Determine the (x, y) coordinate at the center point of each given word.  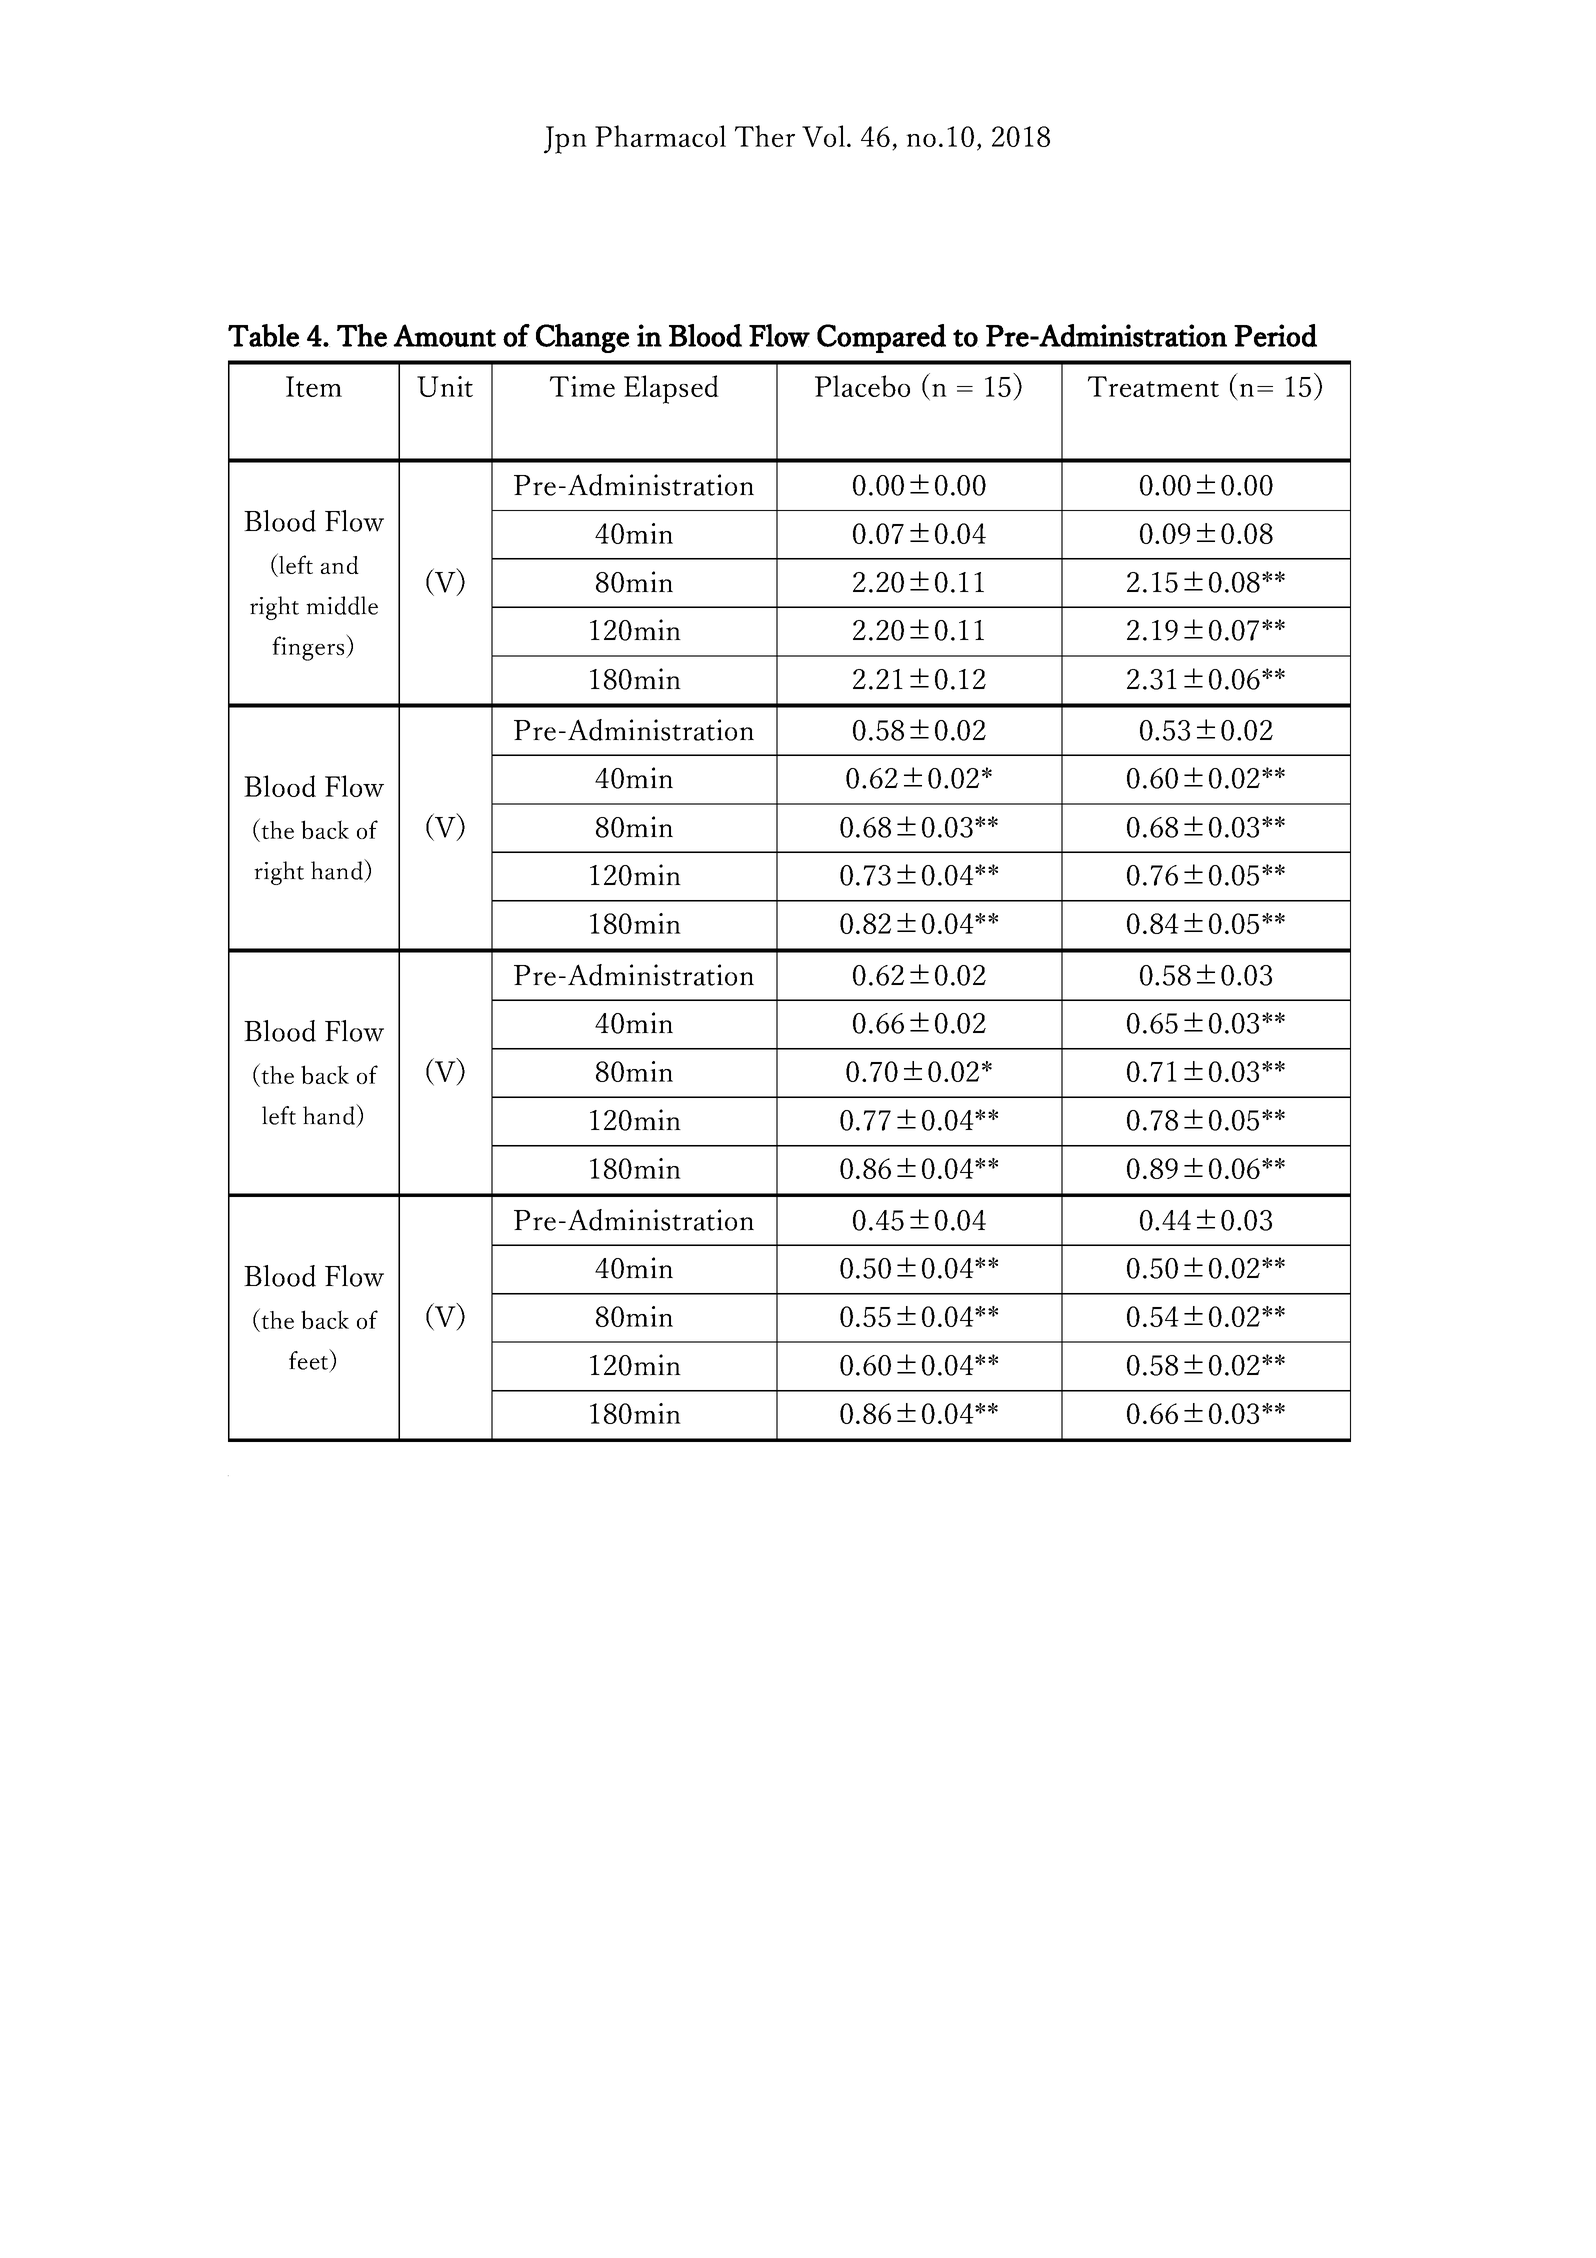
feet (310, 1360)
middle (342, 605)
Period (1275, 335)
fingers (309, 647)
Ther (765, 136)
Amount (444, 335)
